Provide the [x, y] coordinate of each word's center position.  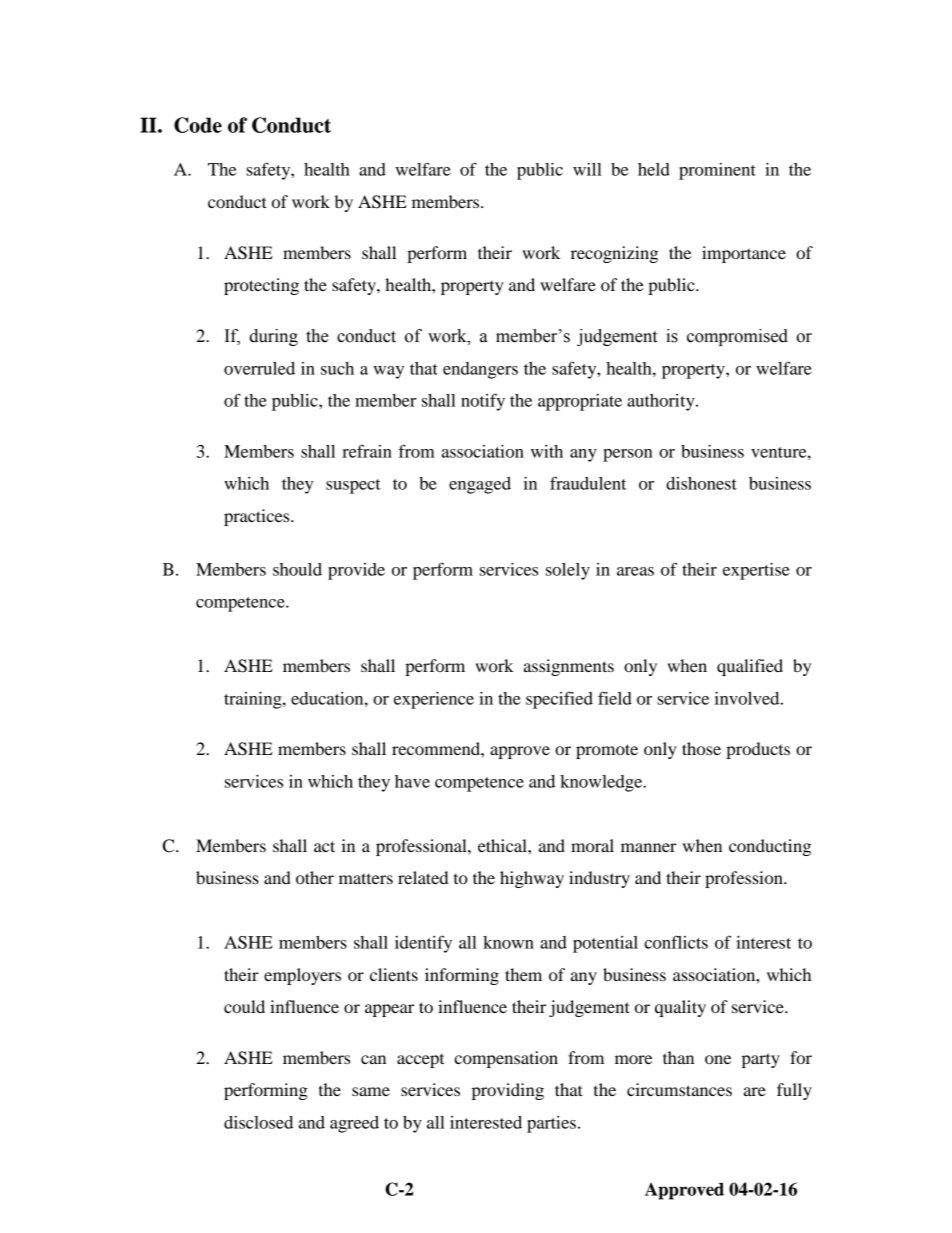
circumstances [679, 1089]
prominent [717, 171]
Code [198, 125]
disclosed [258, 1122]
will [587, 169]
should [297, 569]
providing [508, 1091]
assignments [569, 667]
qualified [750, 667]
